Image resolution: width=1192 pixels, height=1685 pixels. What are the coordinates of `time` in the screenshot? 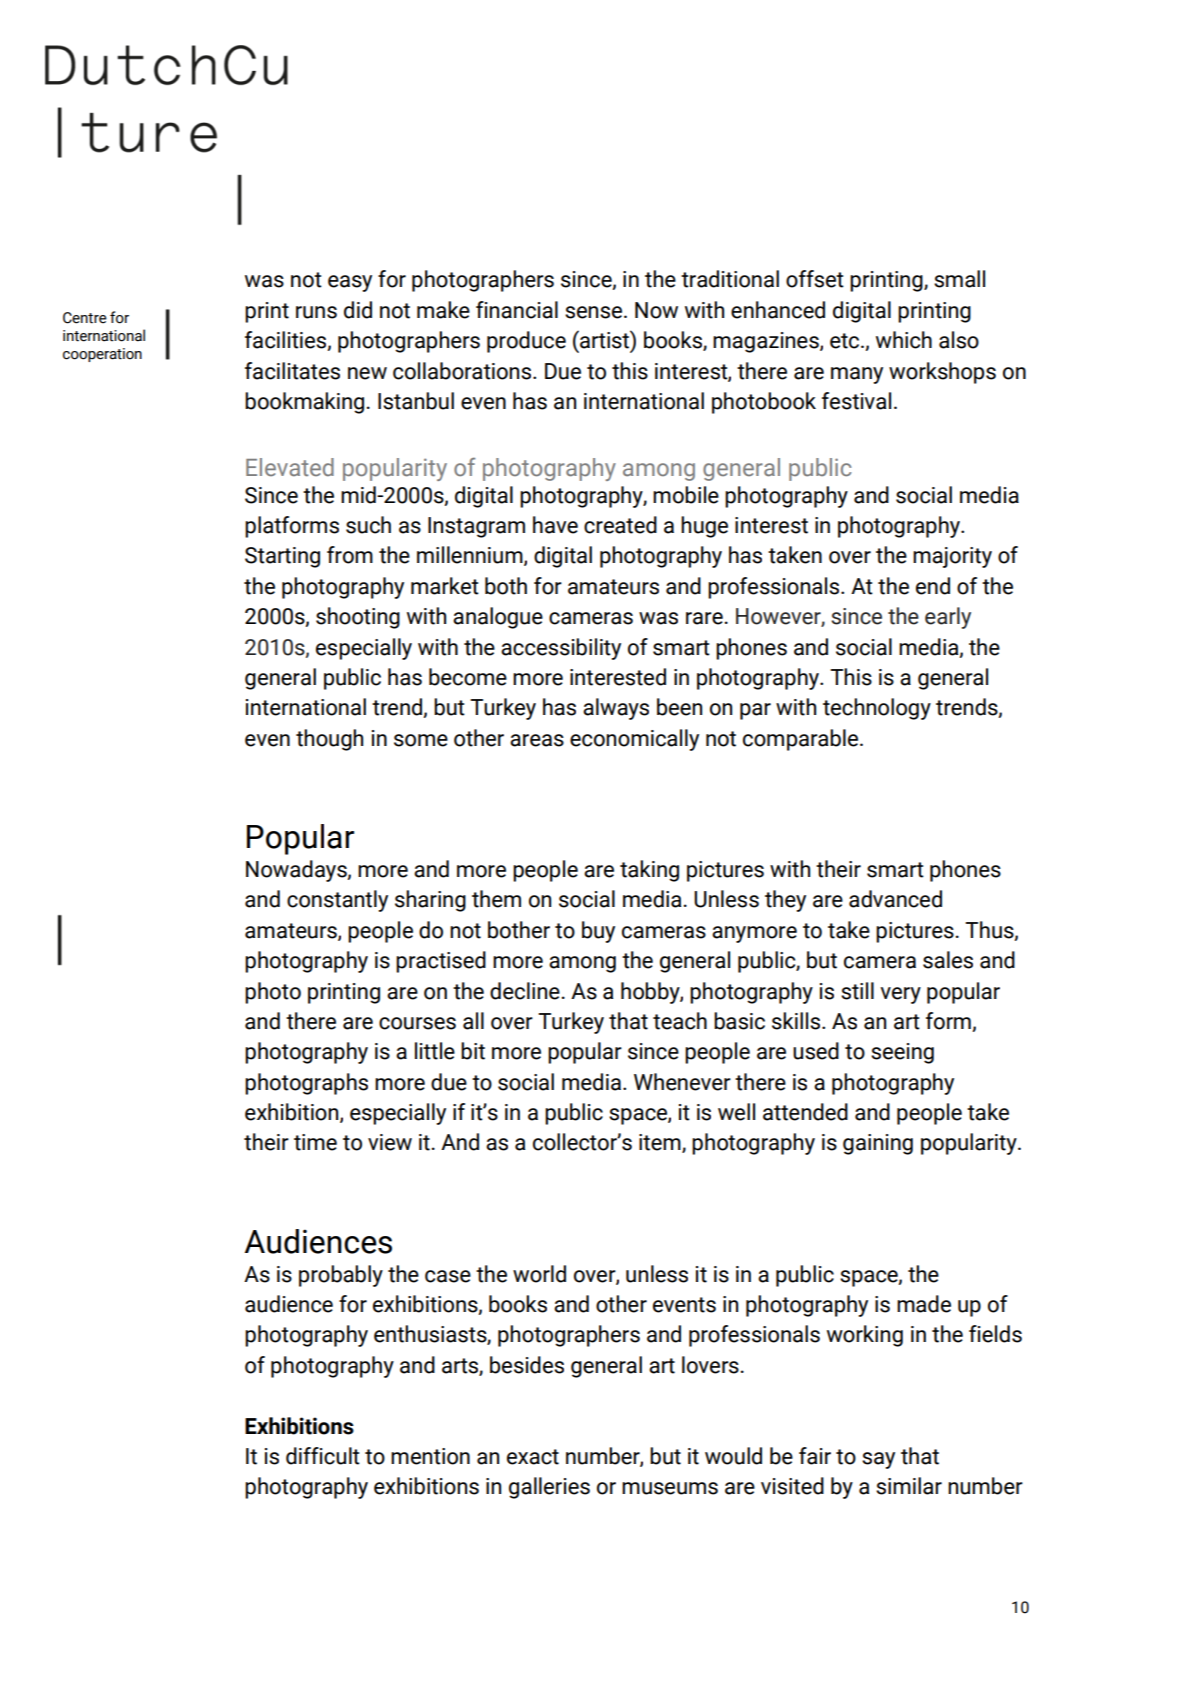 It's located at (315, 1142).
